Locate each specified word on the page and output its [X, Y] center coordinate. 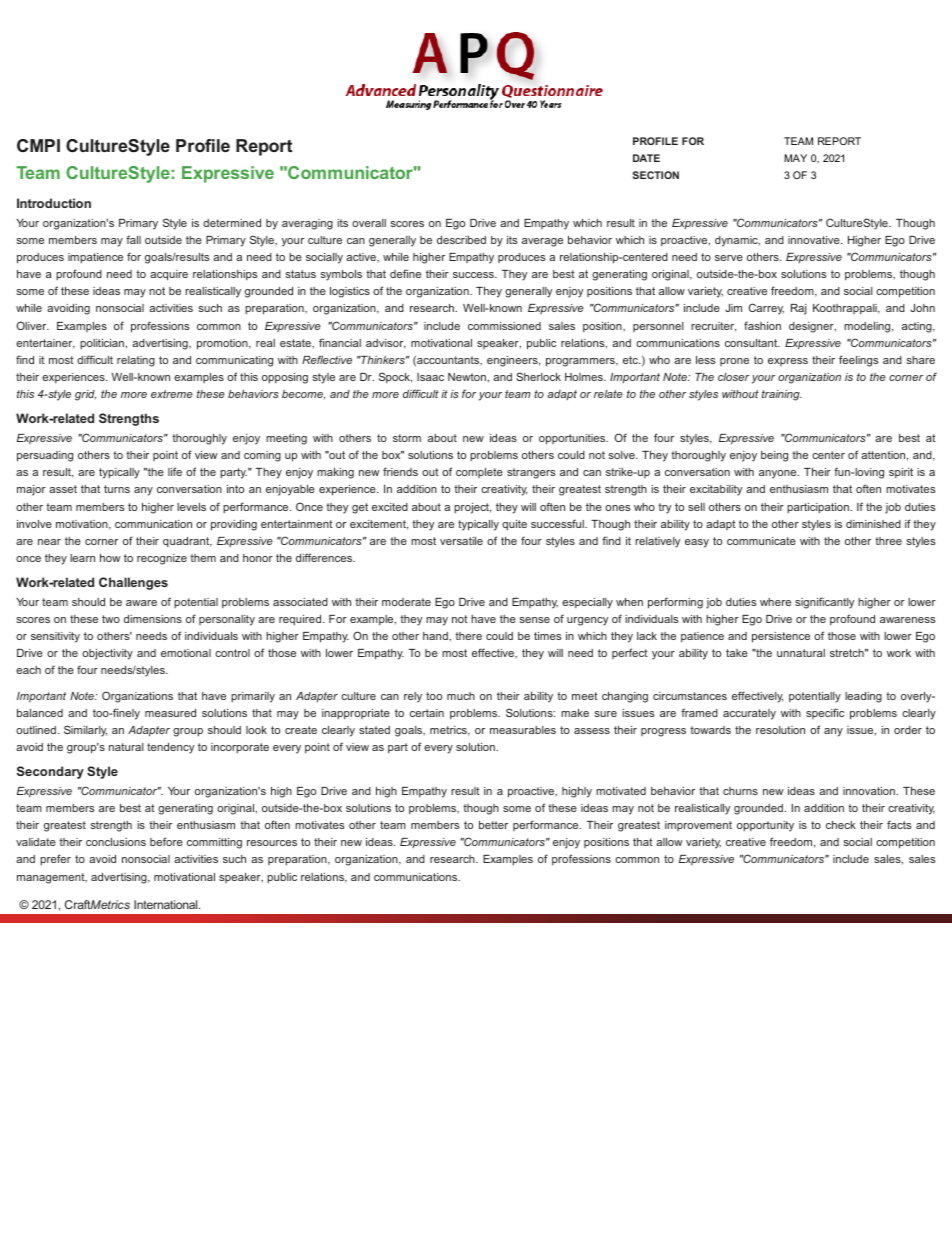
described [461, 240]
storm [407, 438]
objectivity [107, 654]
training [782, 395]
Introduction [54, 203]
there [468, 636]
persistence [781, 637]
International [167, 904]
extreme [172, 394]
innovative [815, 240]
